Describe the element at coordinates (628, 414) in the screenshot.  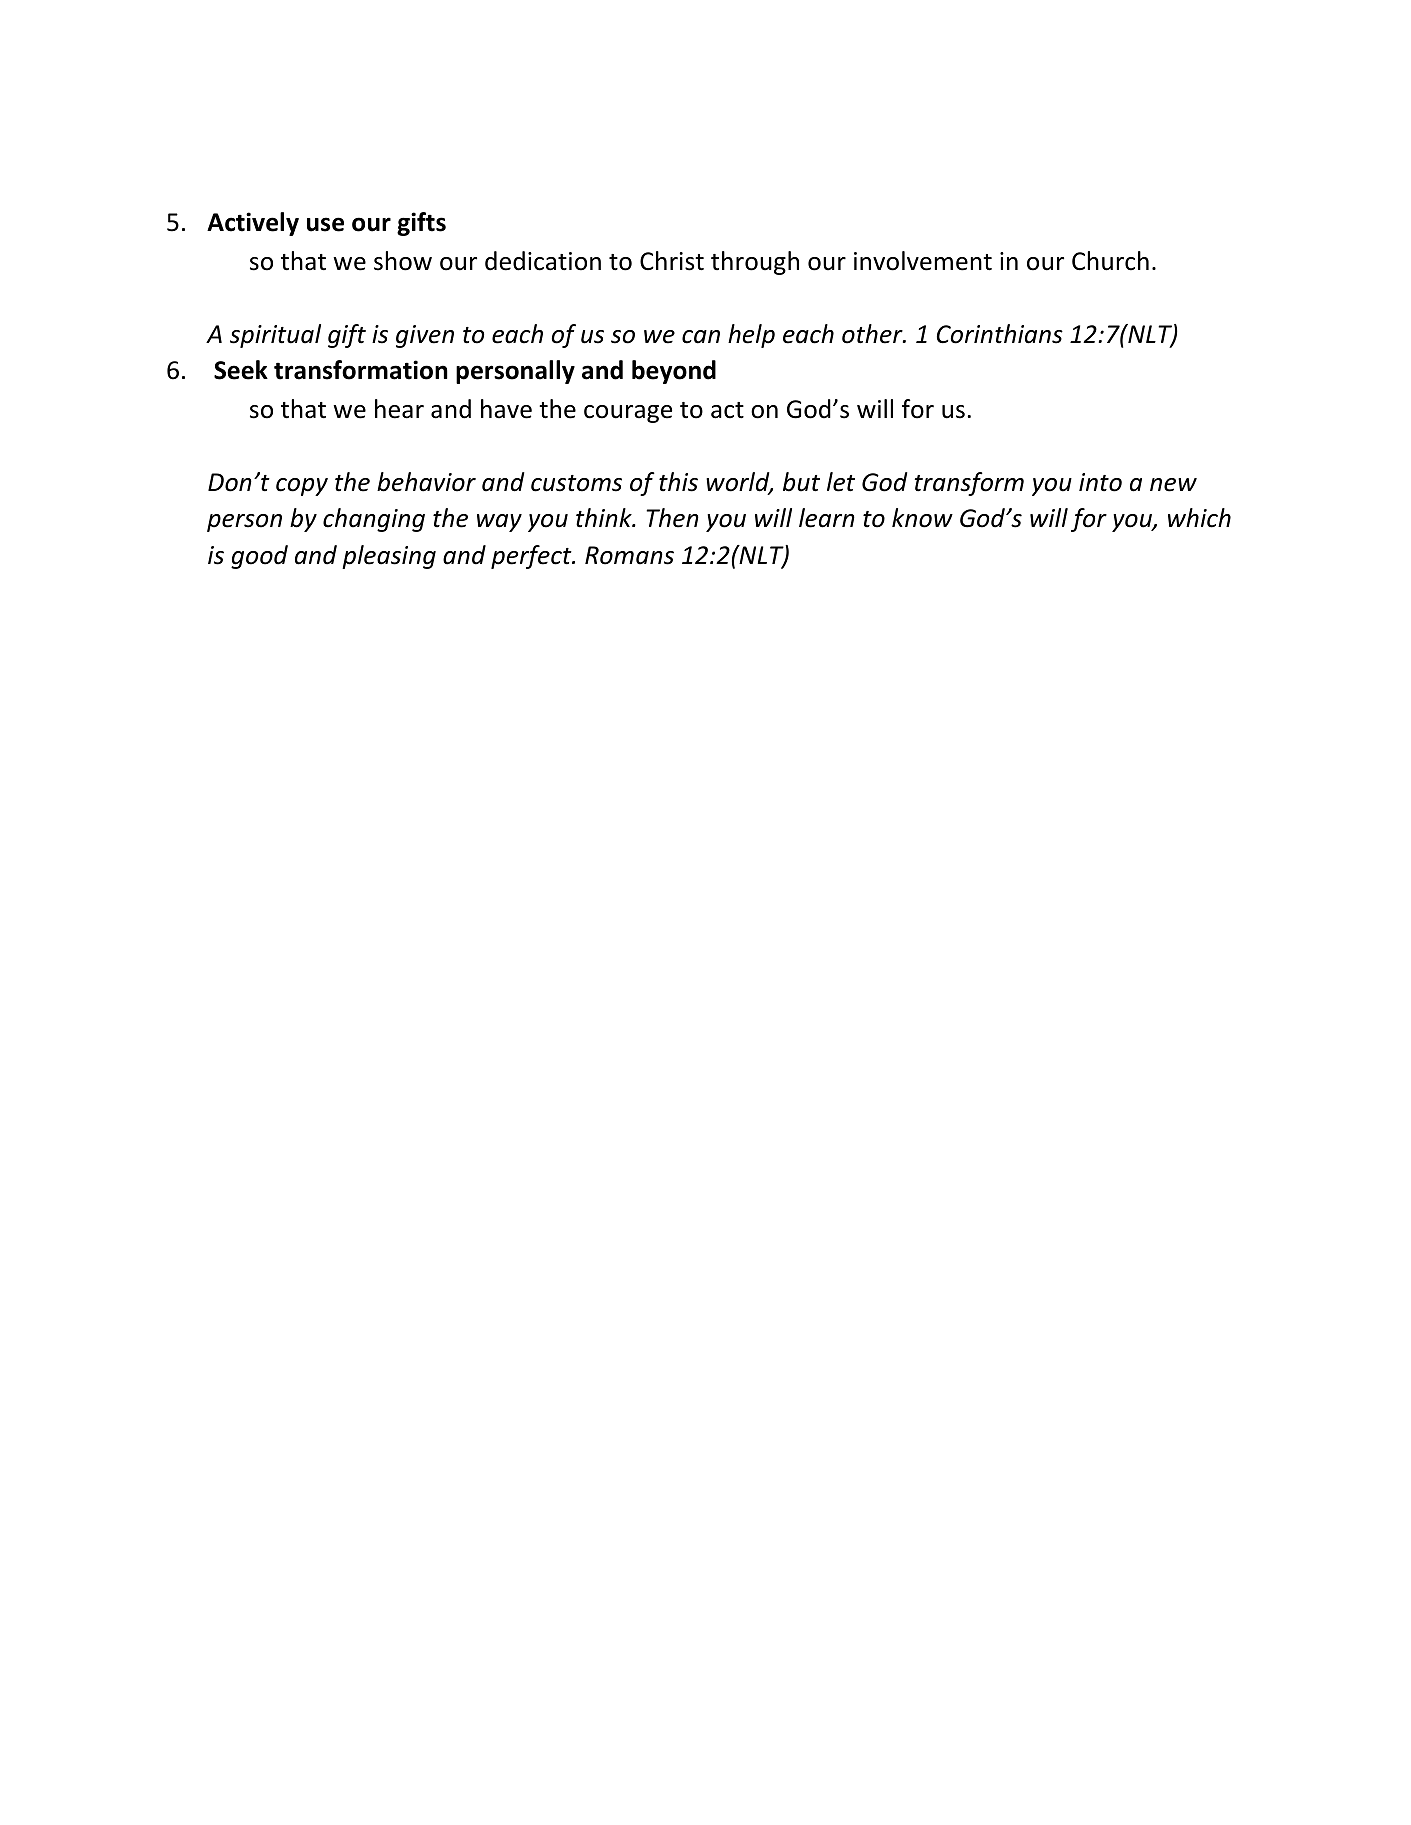
I see `courage` at that location.
